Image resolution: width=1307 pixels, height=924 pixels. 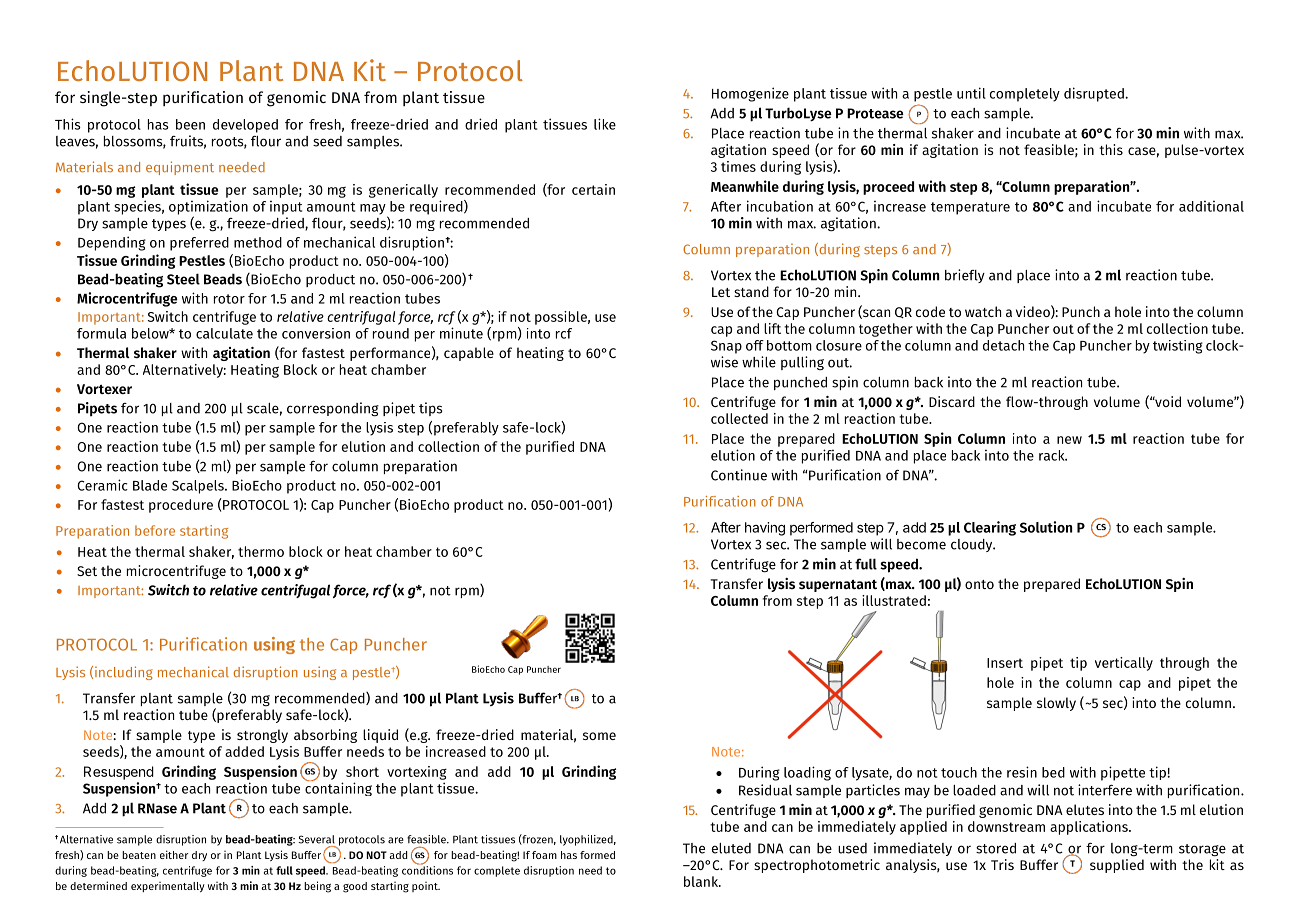 I want to click on like, so click(x=605, y=124).
